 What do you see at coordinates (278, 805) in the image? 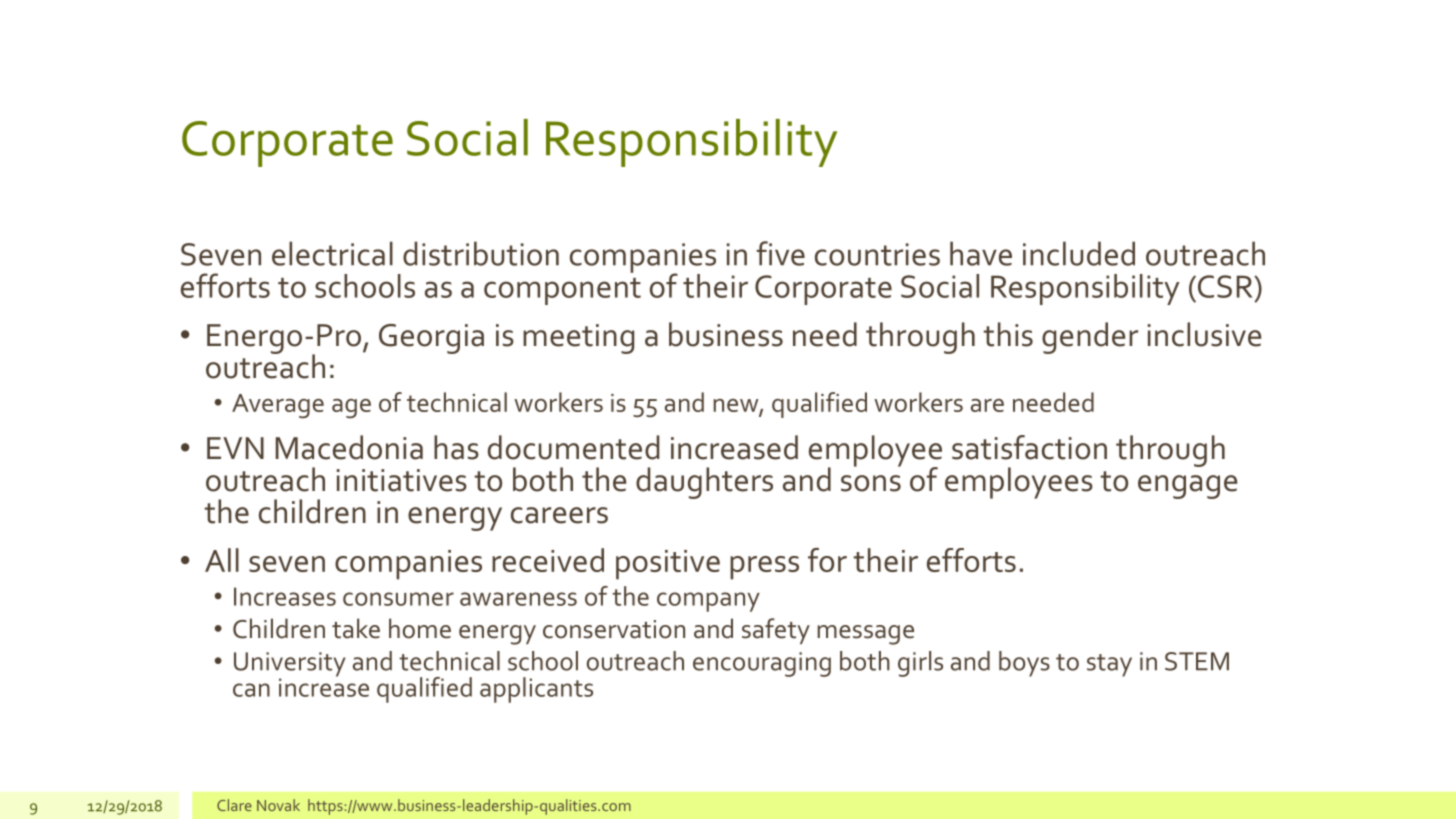
I see `Novak` at bounding box center [278, 805].
